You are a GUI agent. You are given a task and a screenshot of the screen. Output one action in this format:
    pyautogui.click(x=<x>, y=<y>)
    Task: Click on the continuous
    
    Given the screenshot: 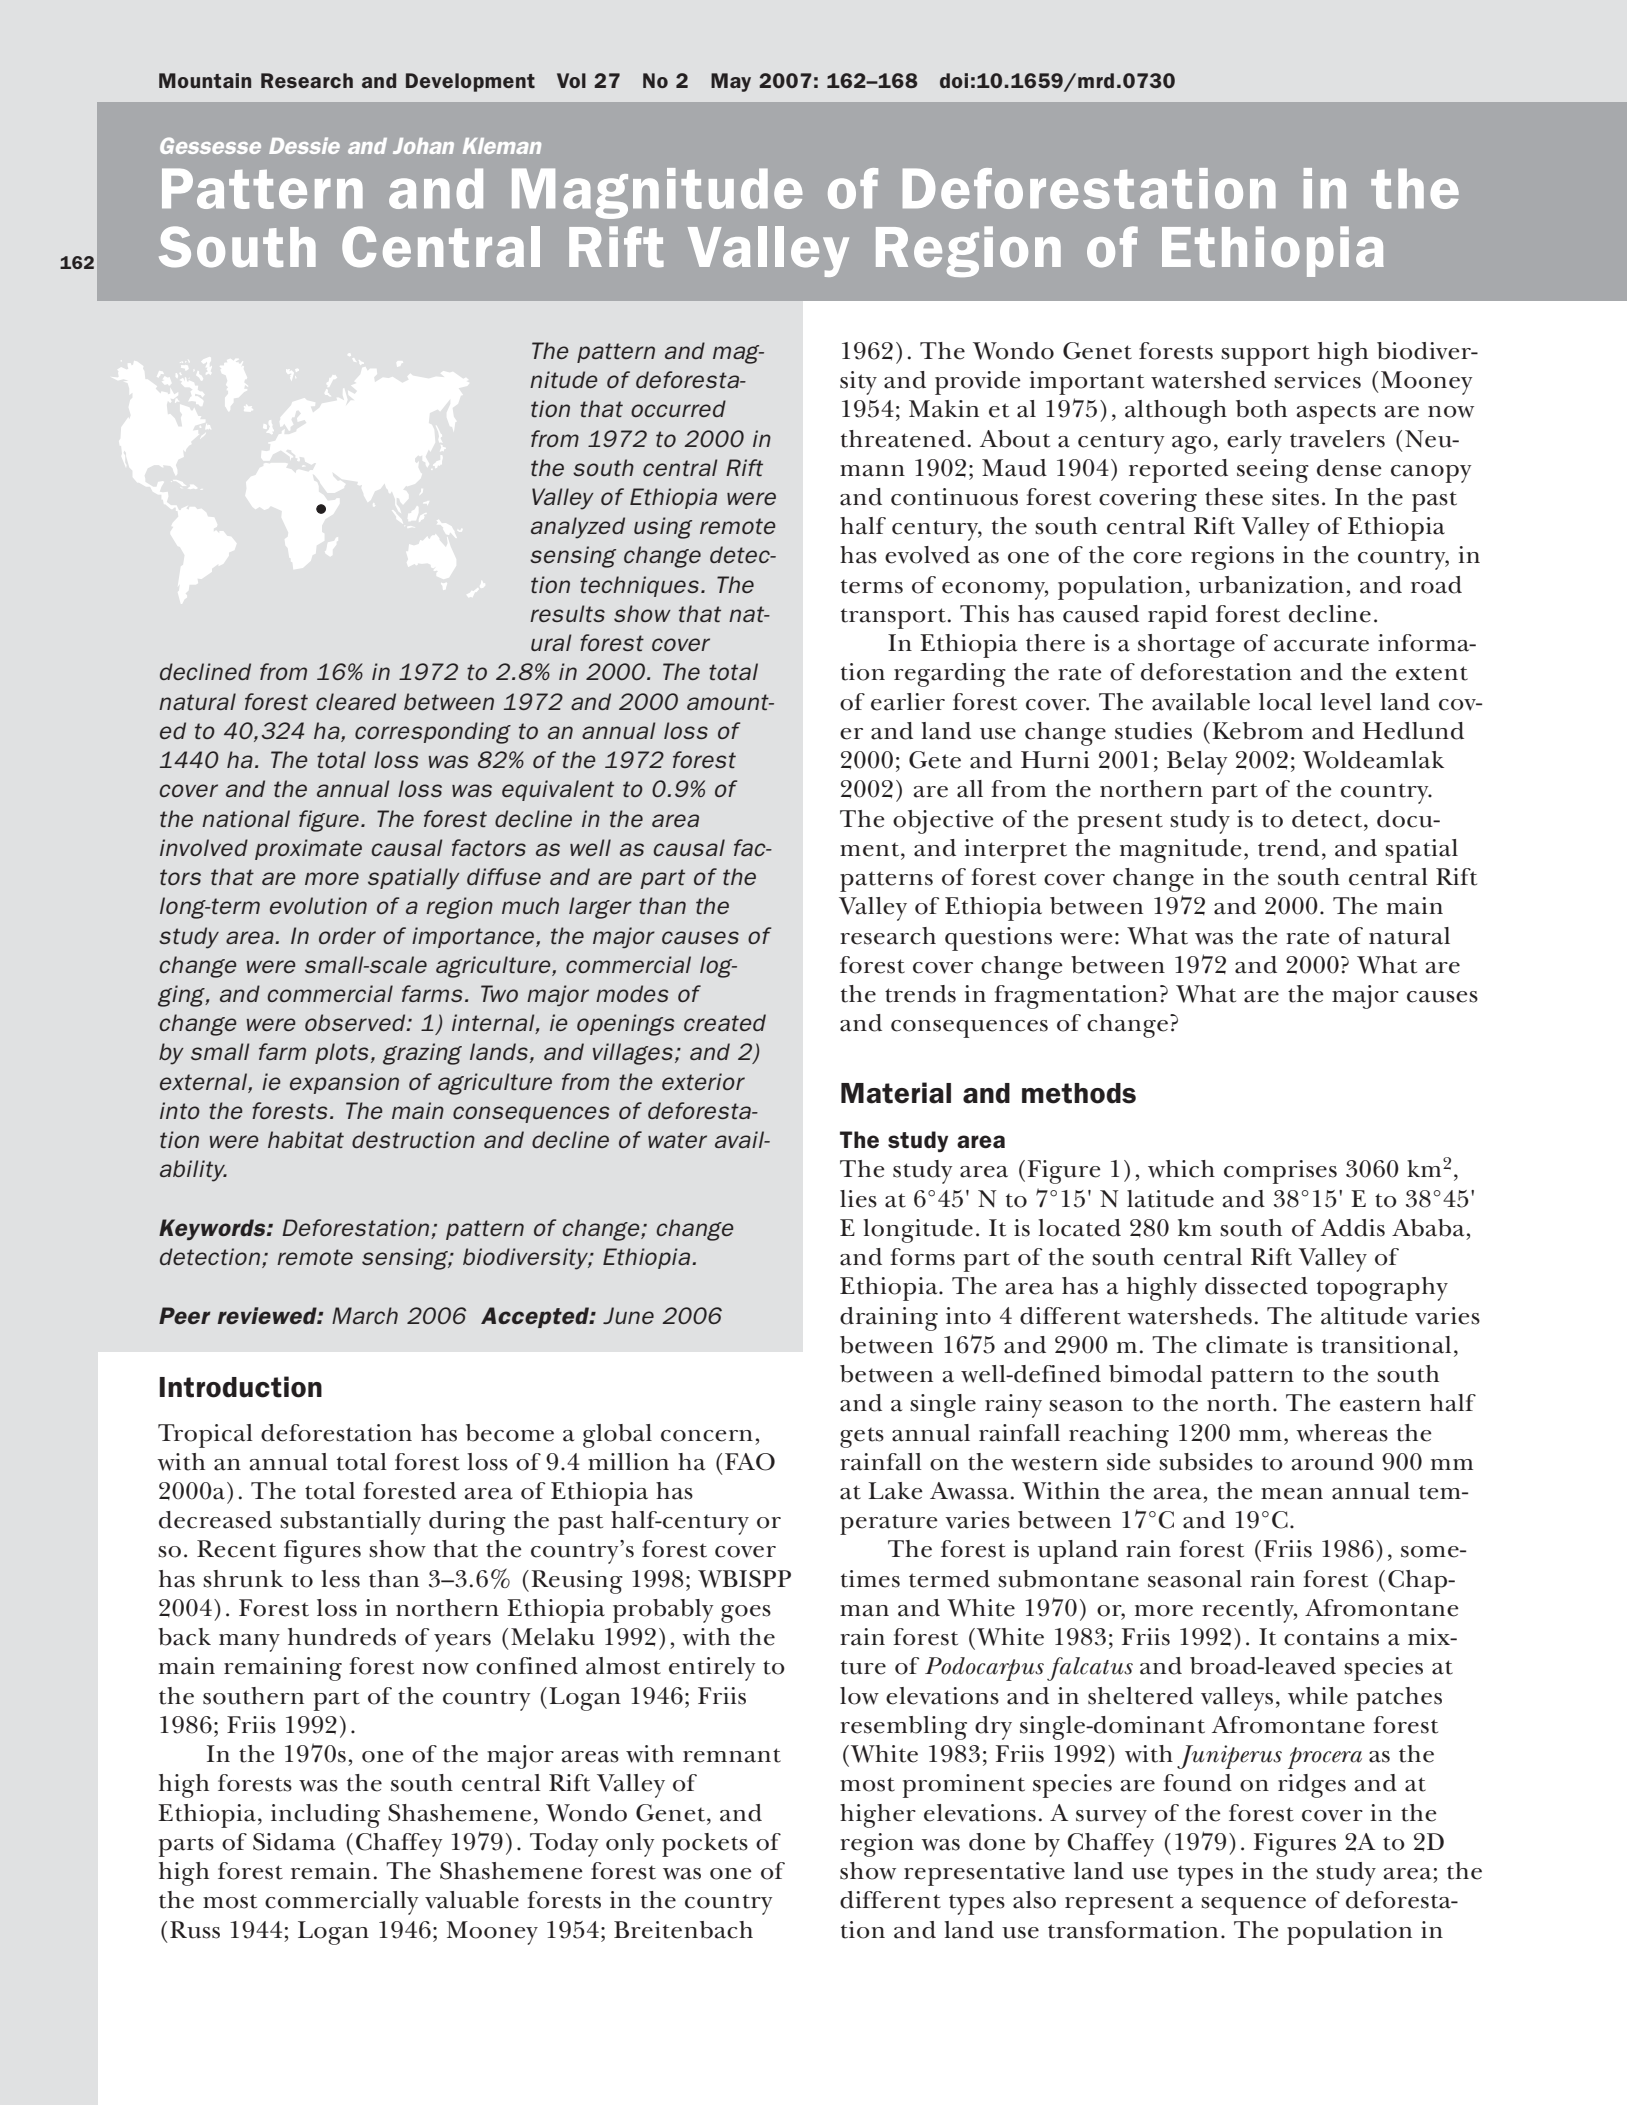 What is the action you would take?
    pyautogui.click(x=954, y=497)
